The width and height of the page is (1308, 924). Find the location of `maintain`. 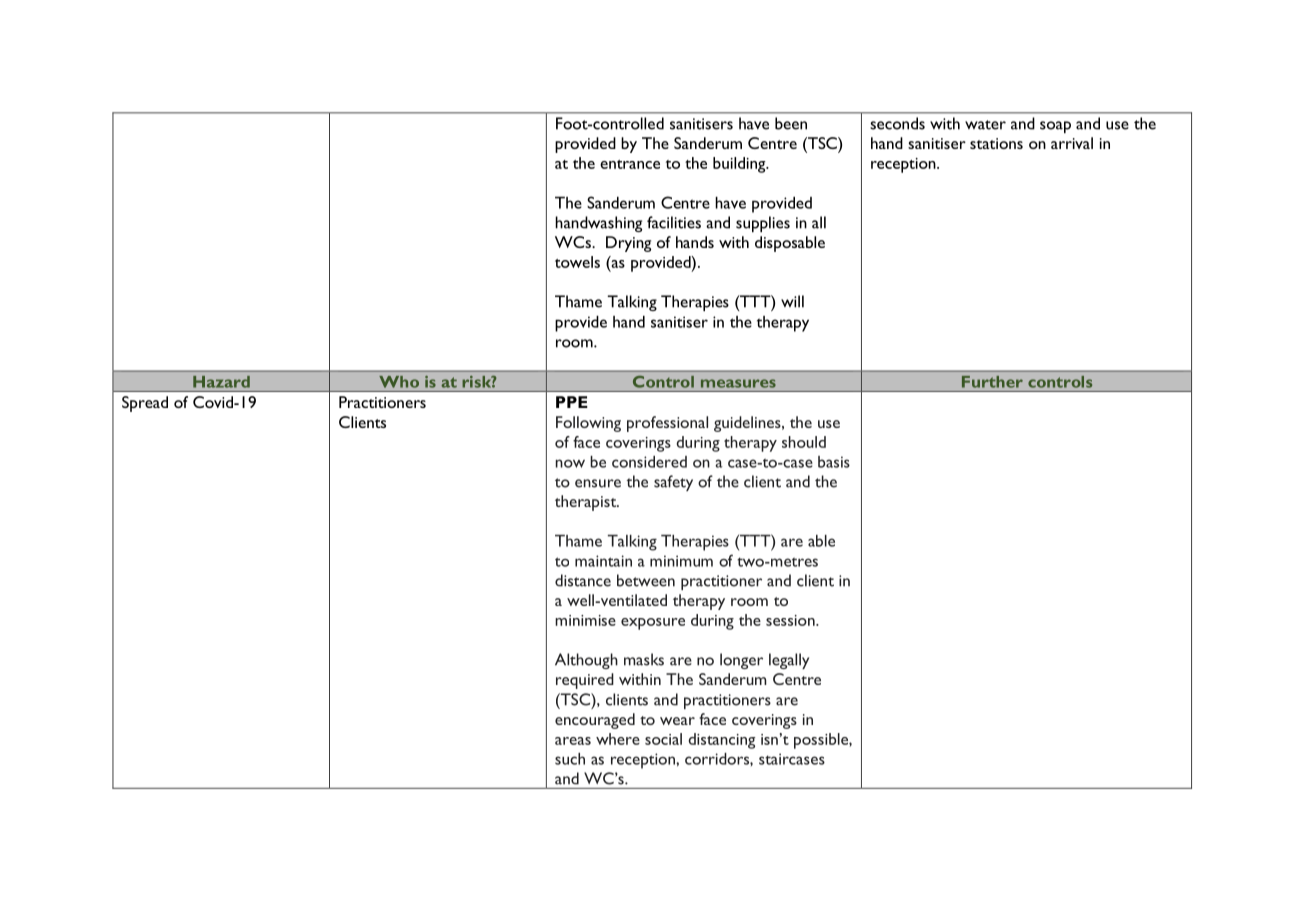

maintain is located at coordinates (603, 561).
